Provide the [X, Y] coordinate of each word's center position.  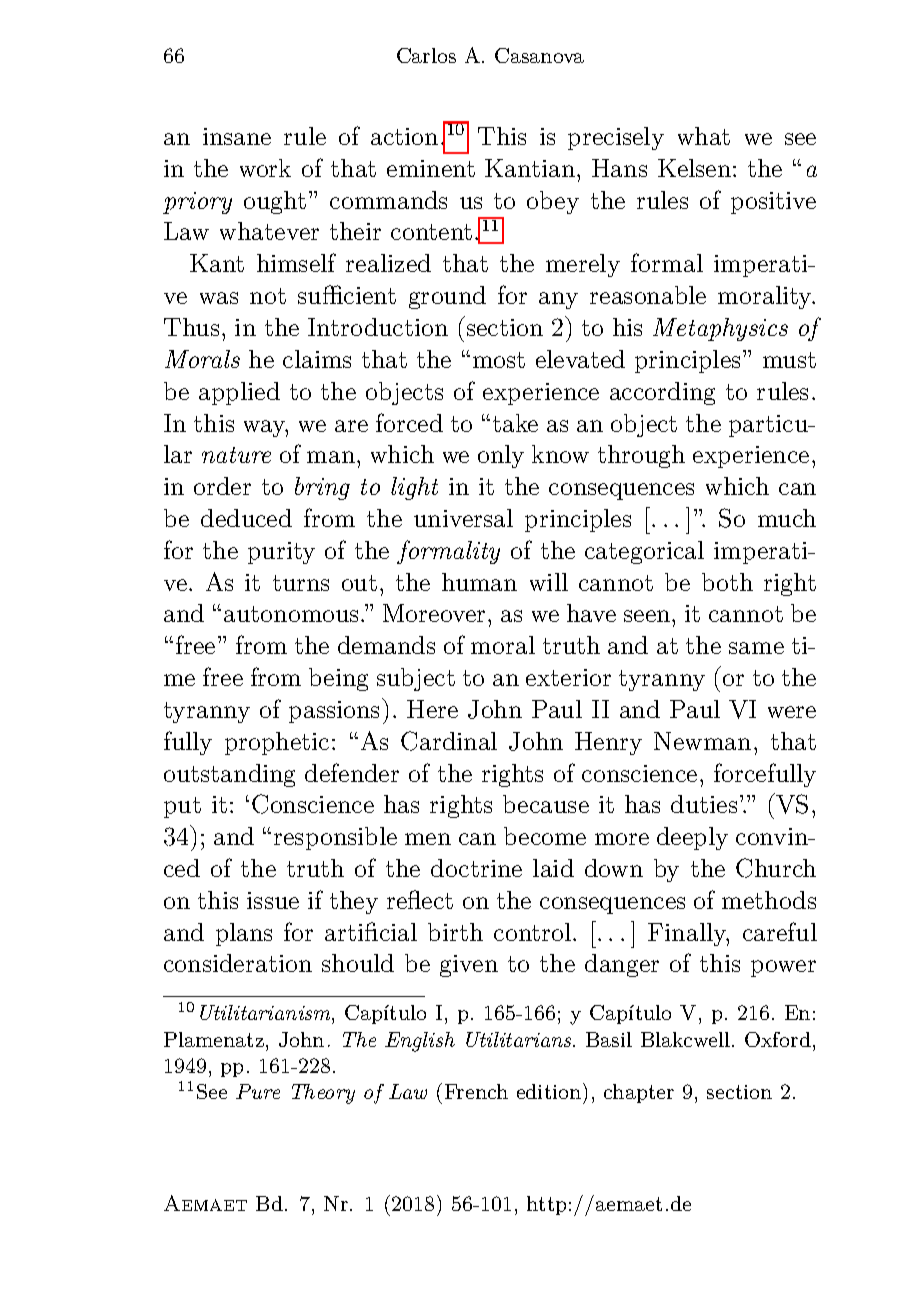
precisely [616, 138]
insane [237, 136]
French [476, 1091]
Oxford [778, 1039]
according [662, 393]
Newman [702, 741]
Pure [258, 1091]
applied [239, 393]
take [515, 423]
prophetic [277, 743]
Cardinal [449, 741]
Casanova [539, 55]
